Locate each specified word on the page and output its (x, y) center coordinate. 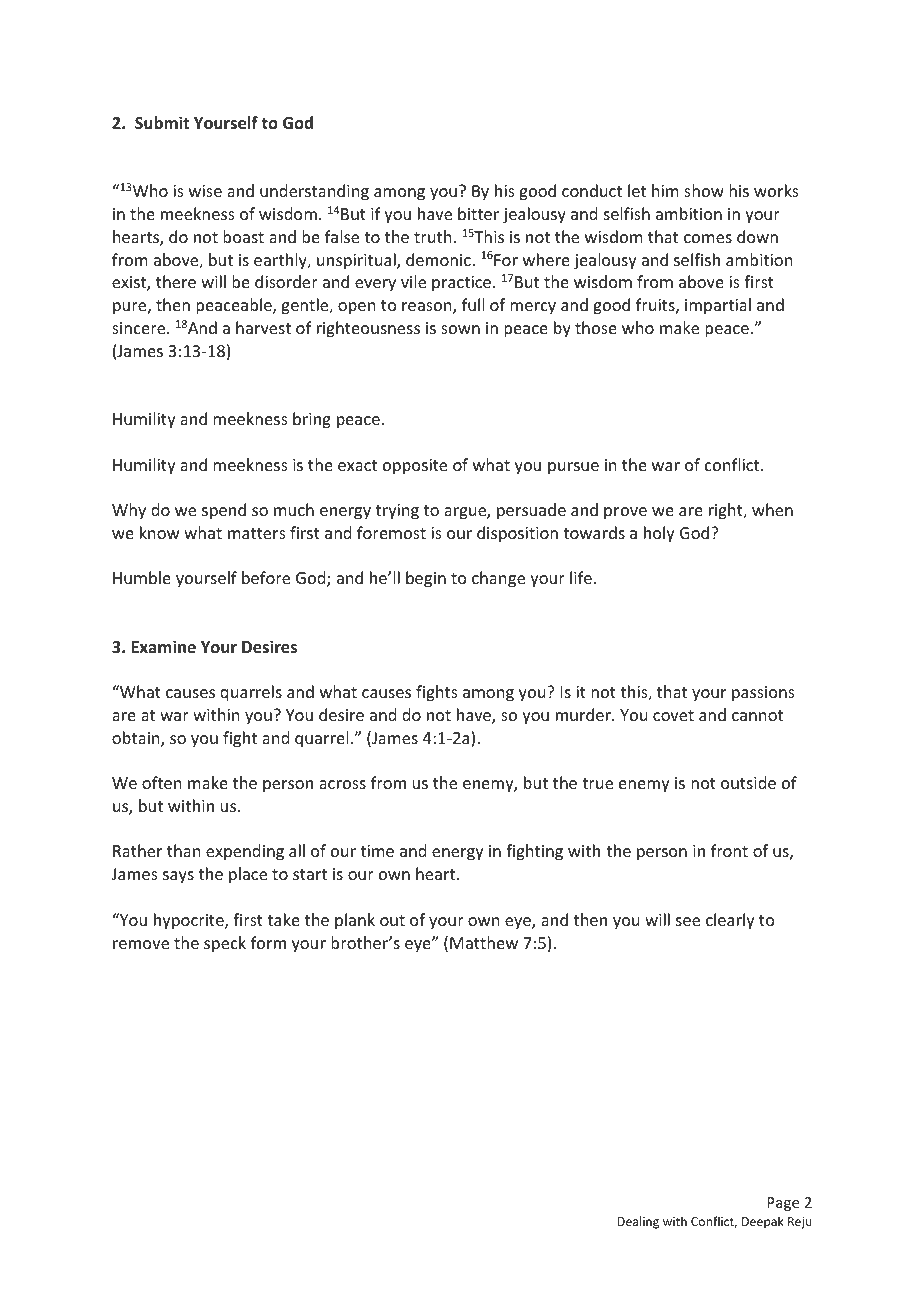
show (704, 190)
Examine (163, 646)
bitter (478, 213)
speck (225, 944)
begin (426, 579)
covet (673, 715)
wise (205, 191)
